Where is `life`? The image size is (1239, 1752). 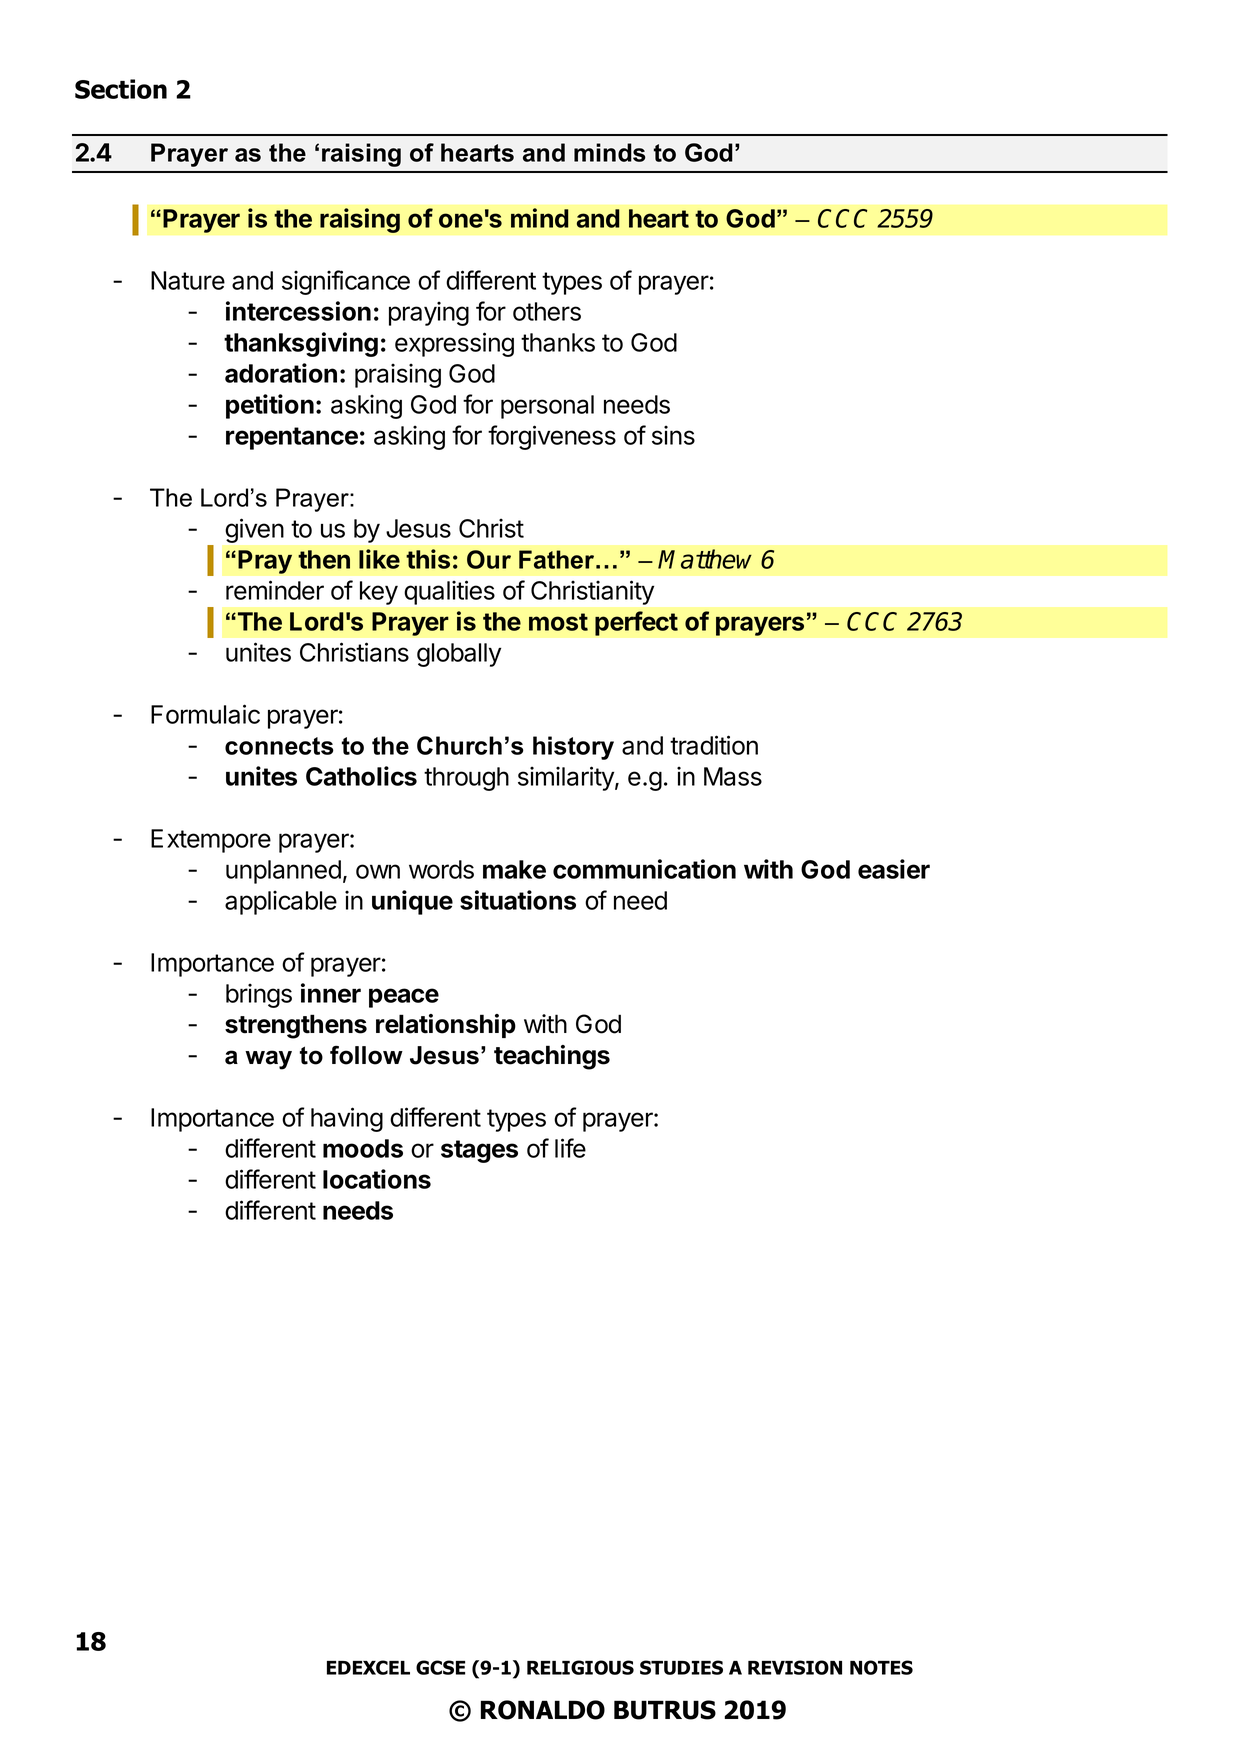
life is located at coordinates (570, 1148).
